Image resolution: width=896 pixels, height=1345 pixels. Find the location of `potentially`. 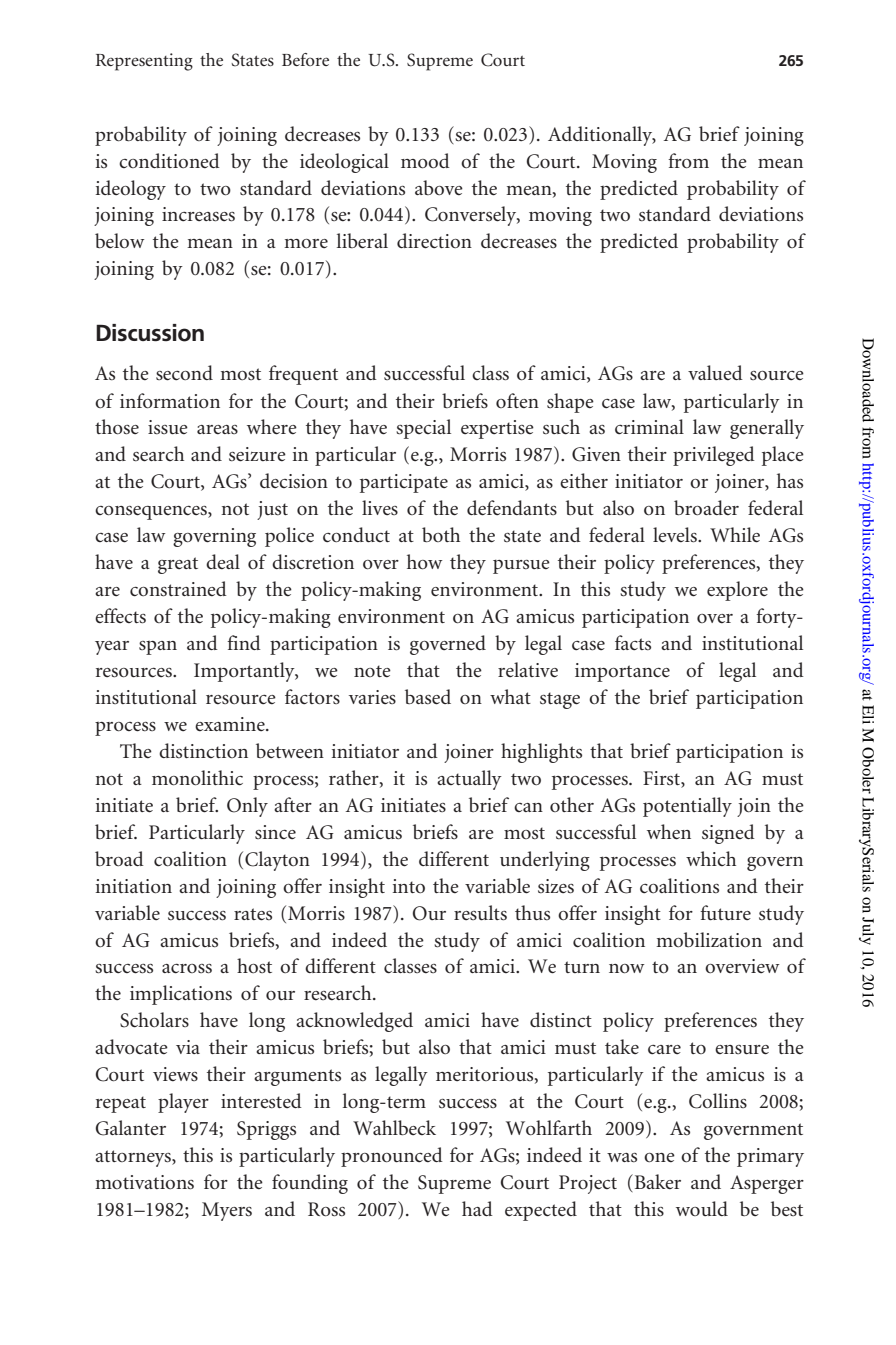

potentially is located at coordinates (687, 807).
